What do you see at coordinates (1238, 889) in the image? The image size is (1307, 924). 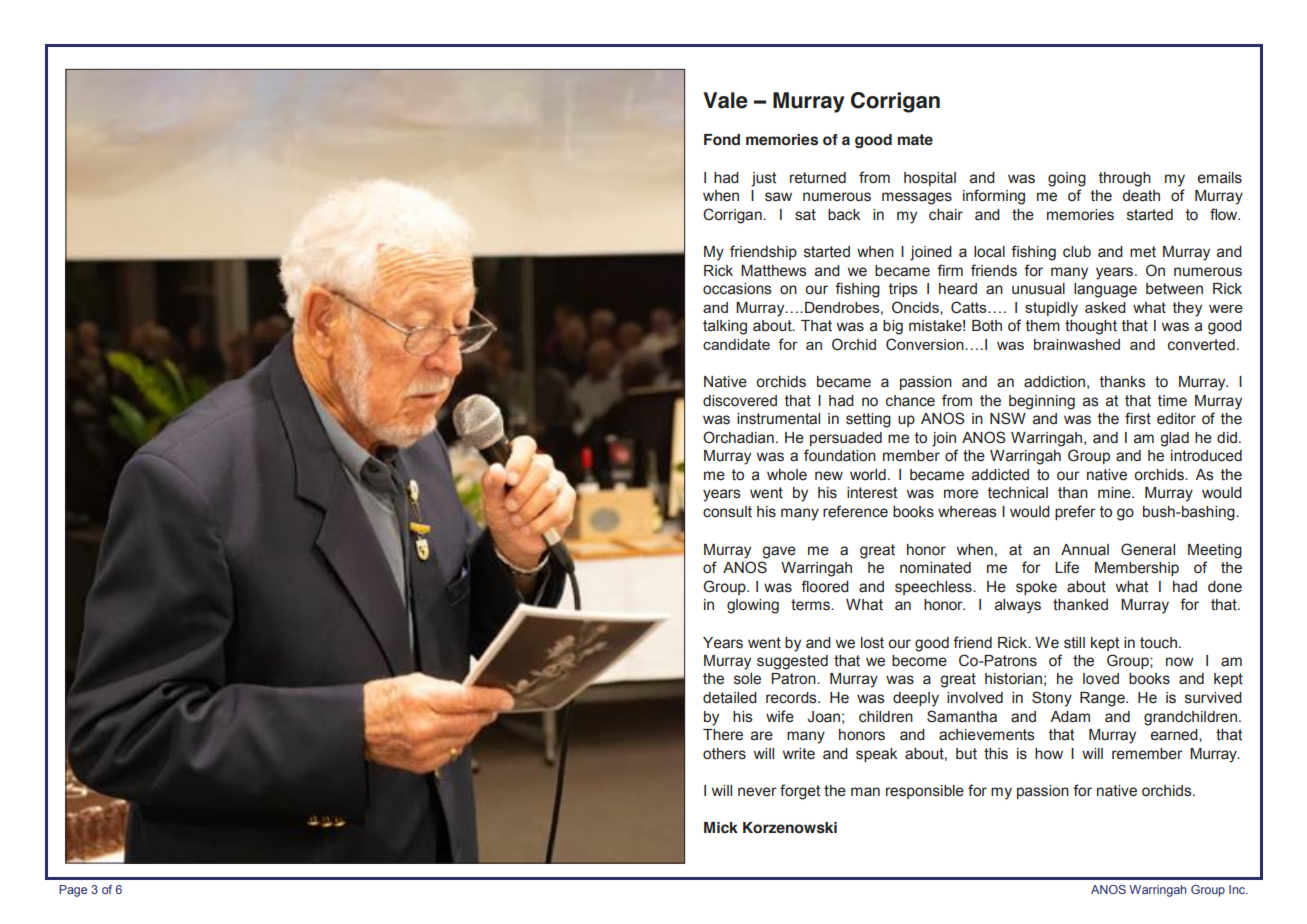 I see `Inc` at bounding box center [1238, 889].
